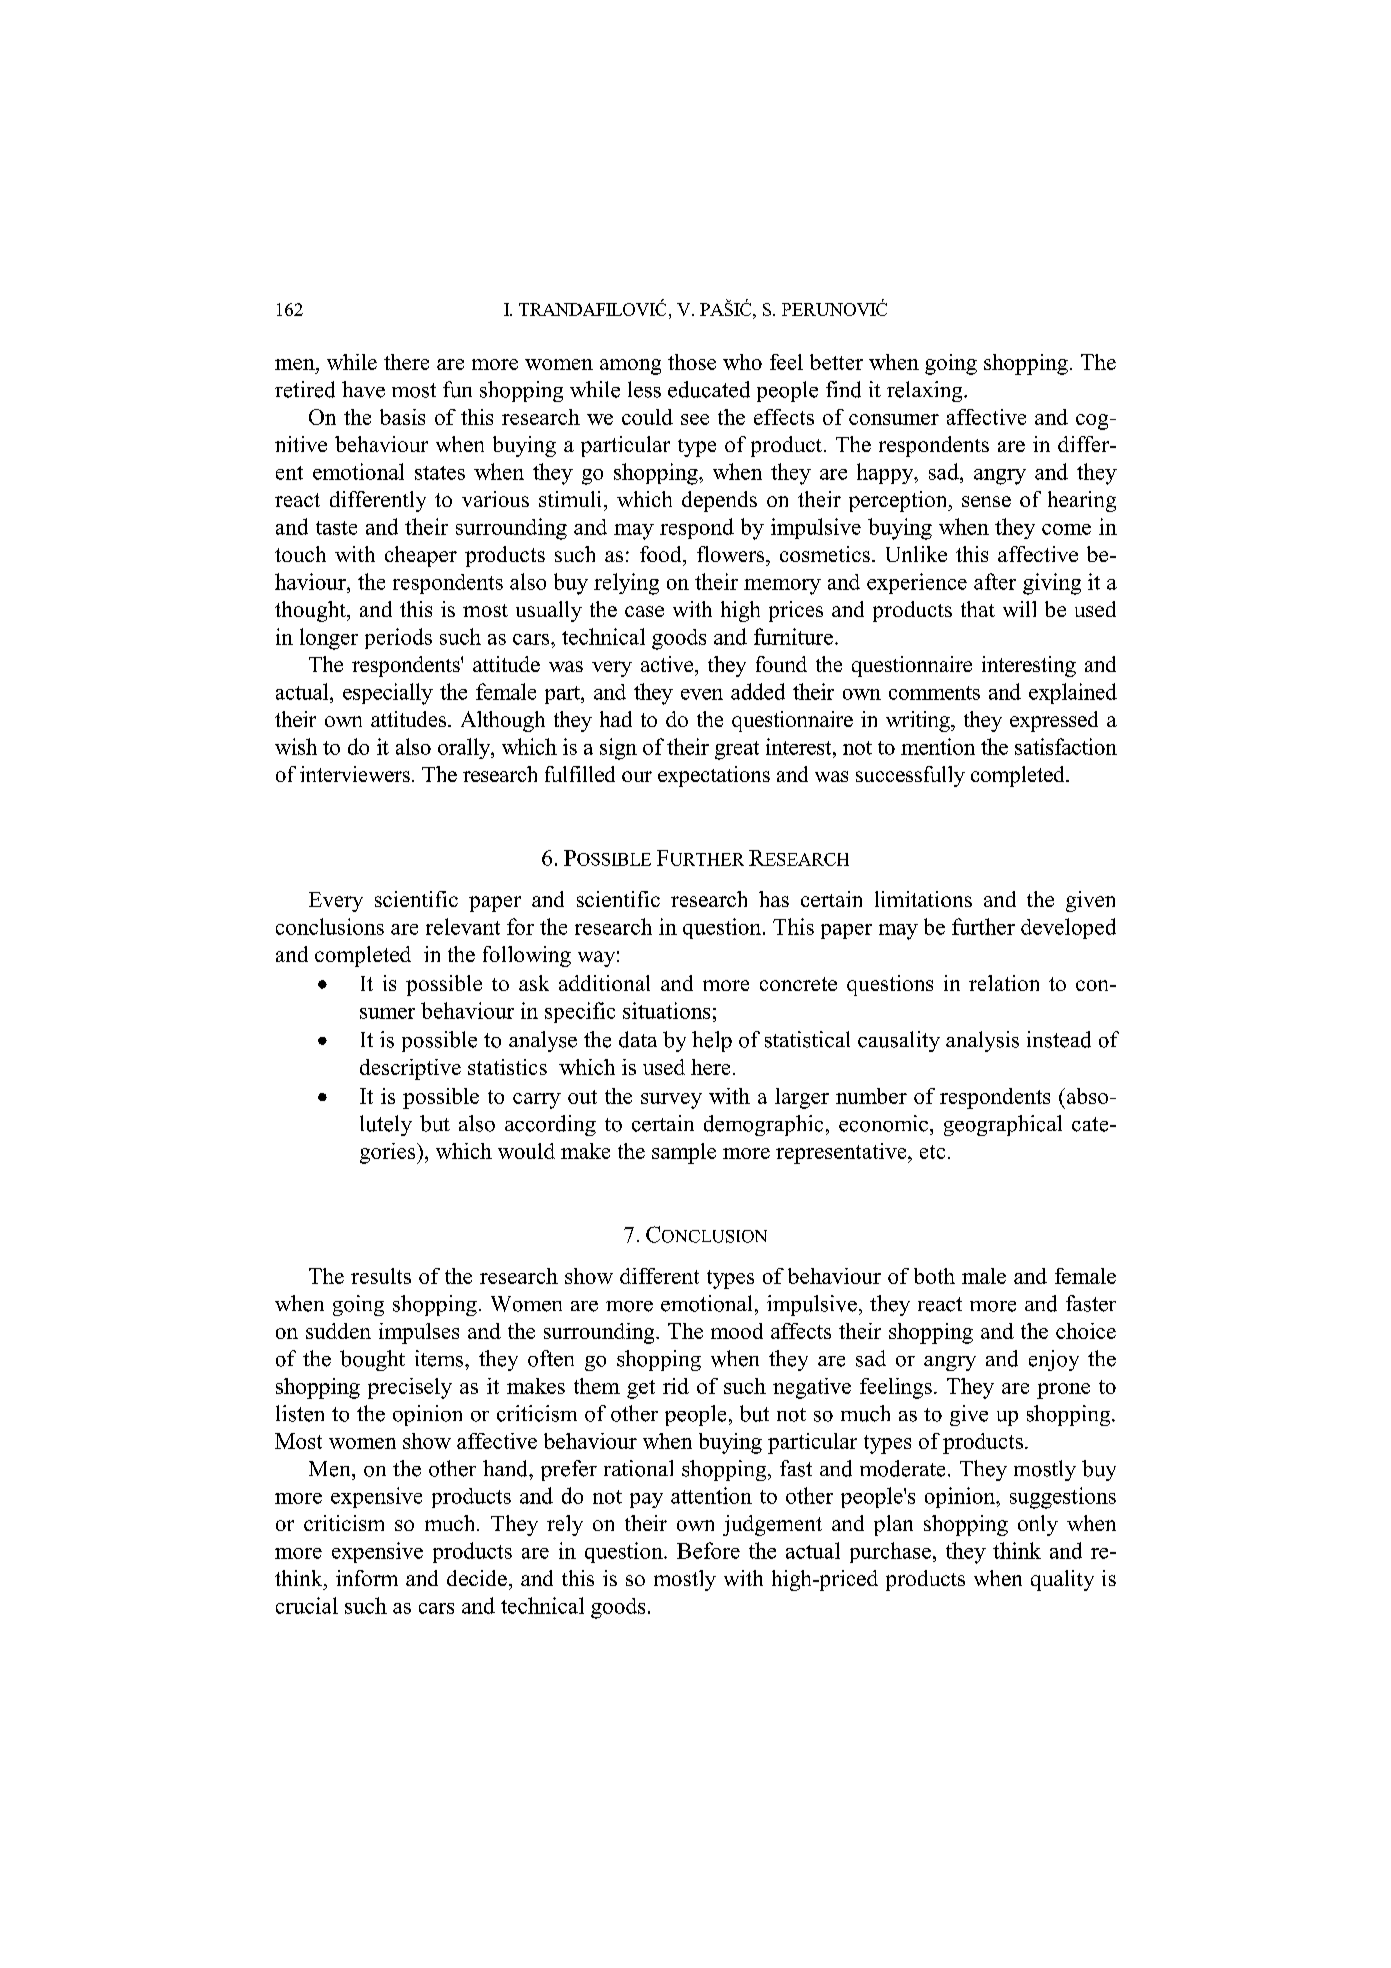 The image size is (1391, 1968). I want to click on survey, so click(671, 1101).
